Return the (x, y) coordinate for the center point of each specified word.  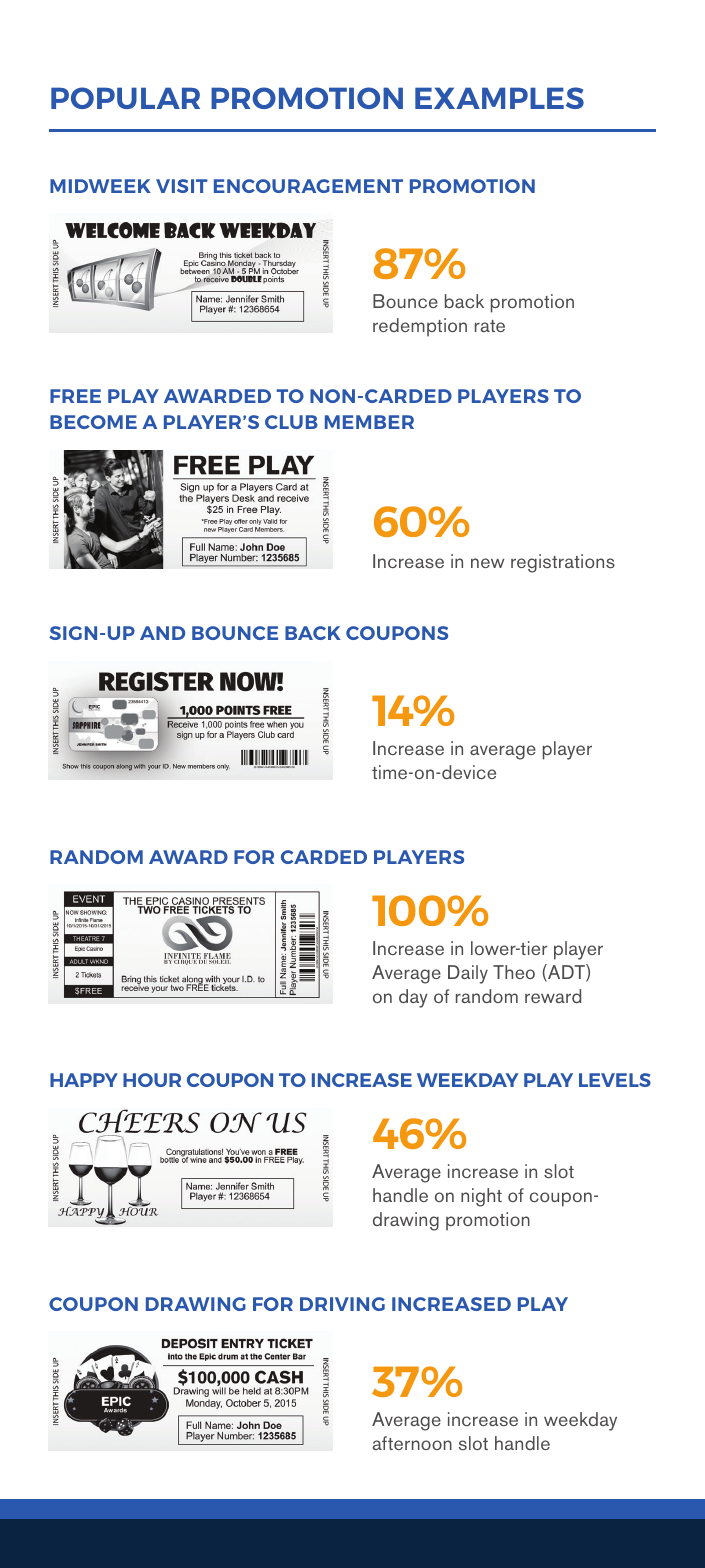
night (481, 1197)
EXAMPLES (499, 98)
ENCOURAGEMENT (308, 186)
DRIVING (342, 1304)
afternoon (412, 1443)
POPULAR (125, 98)
